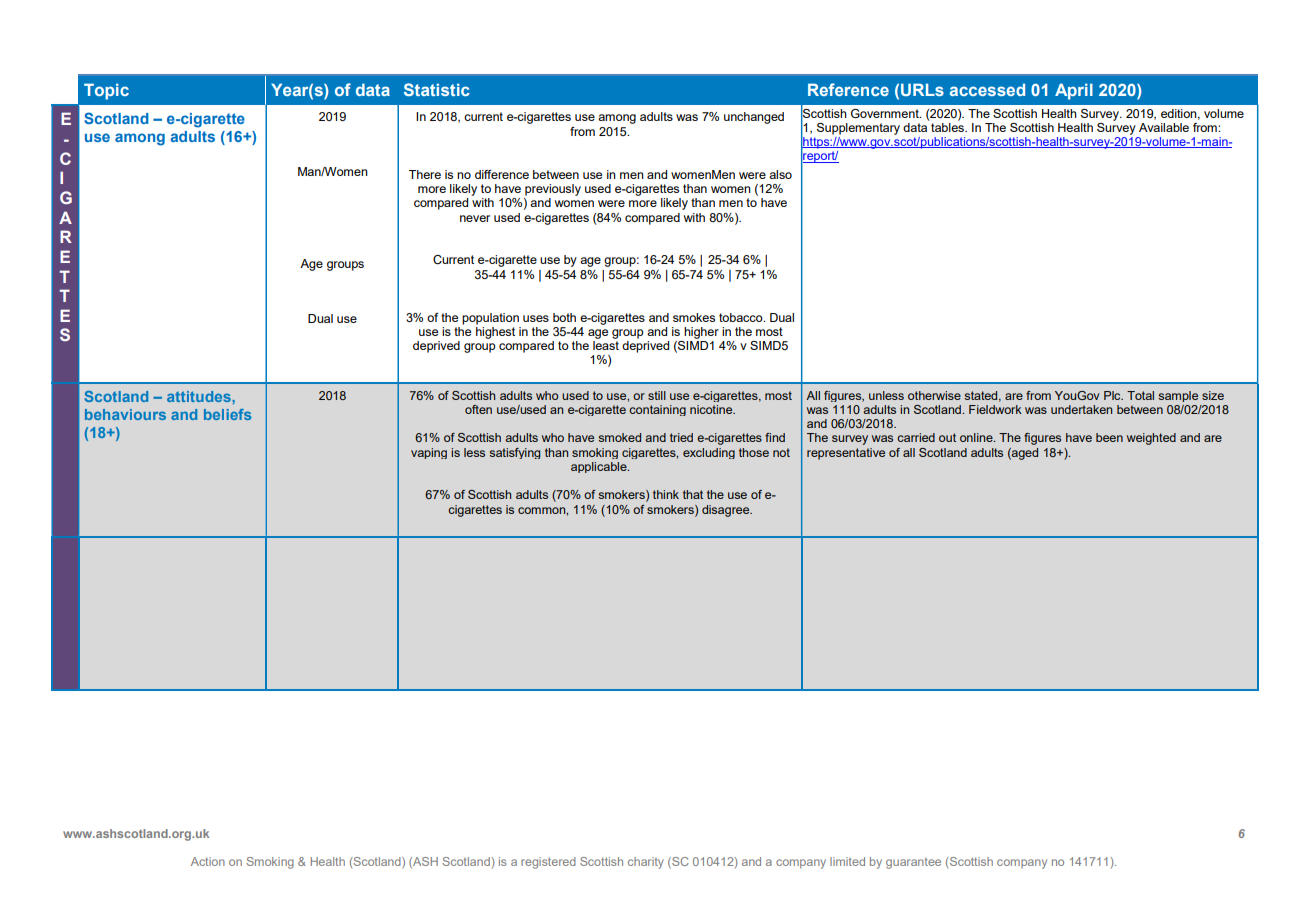 The image size is (1308, 924). I want to click on unchanged, so click(754, 118).
